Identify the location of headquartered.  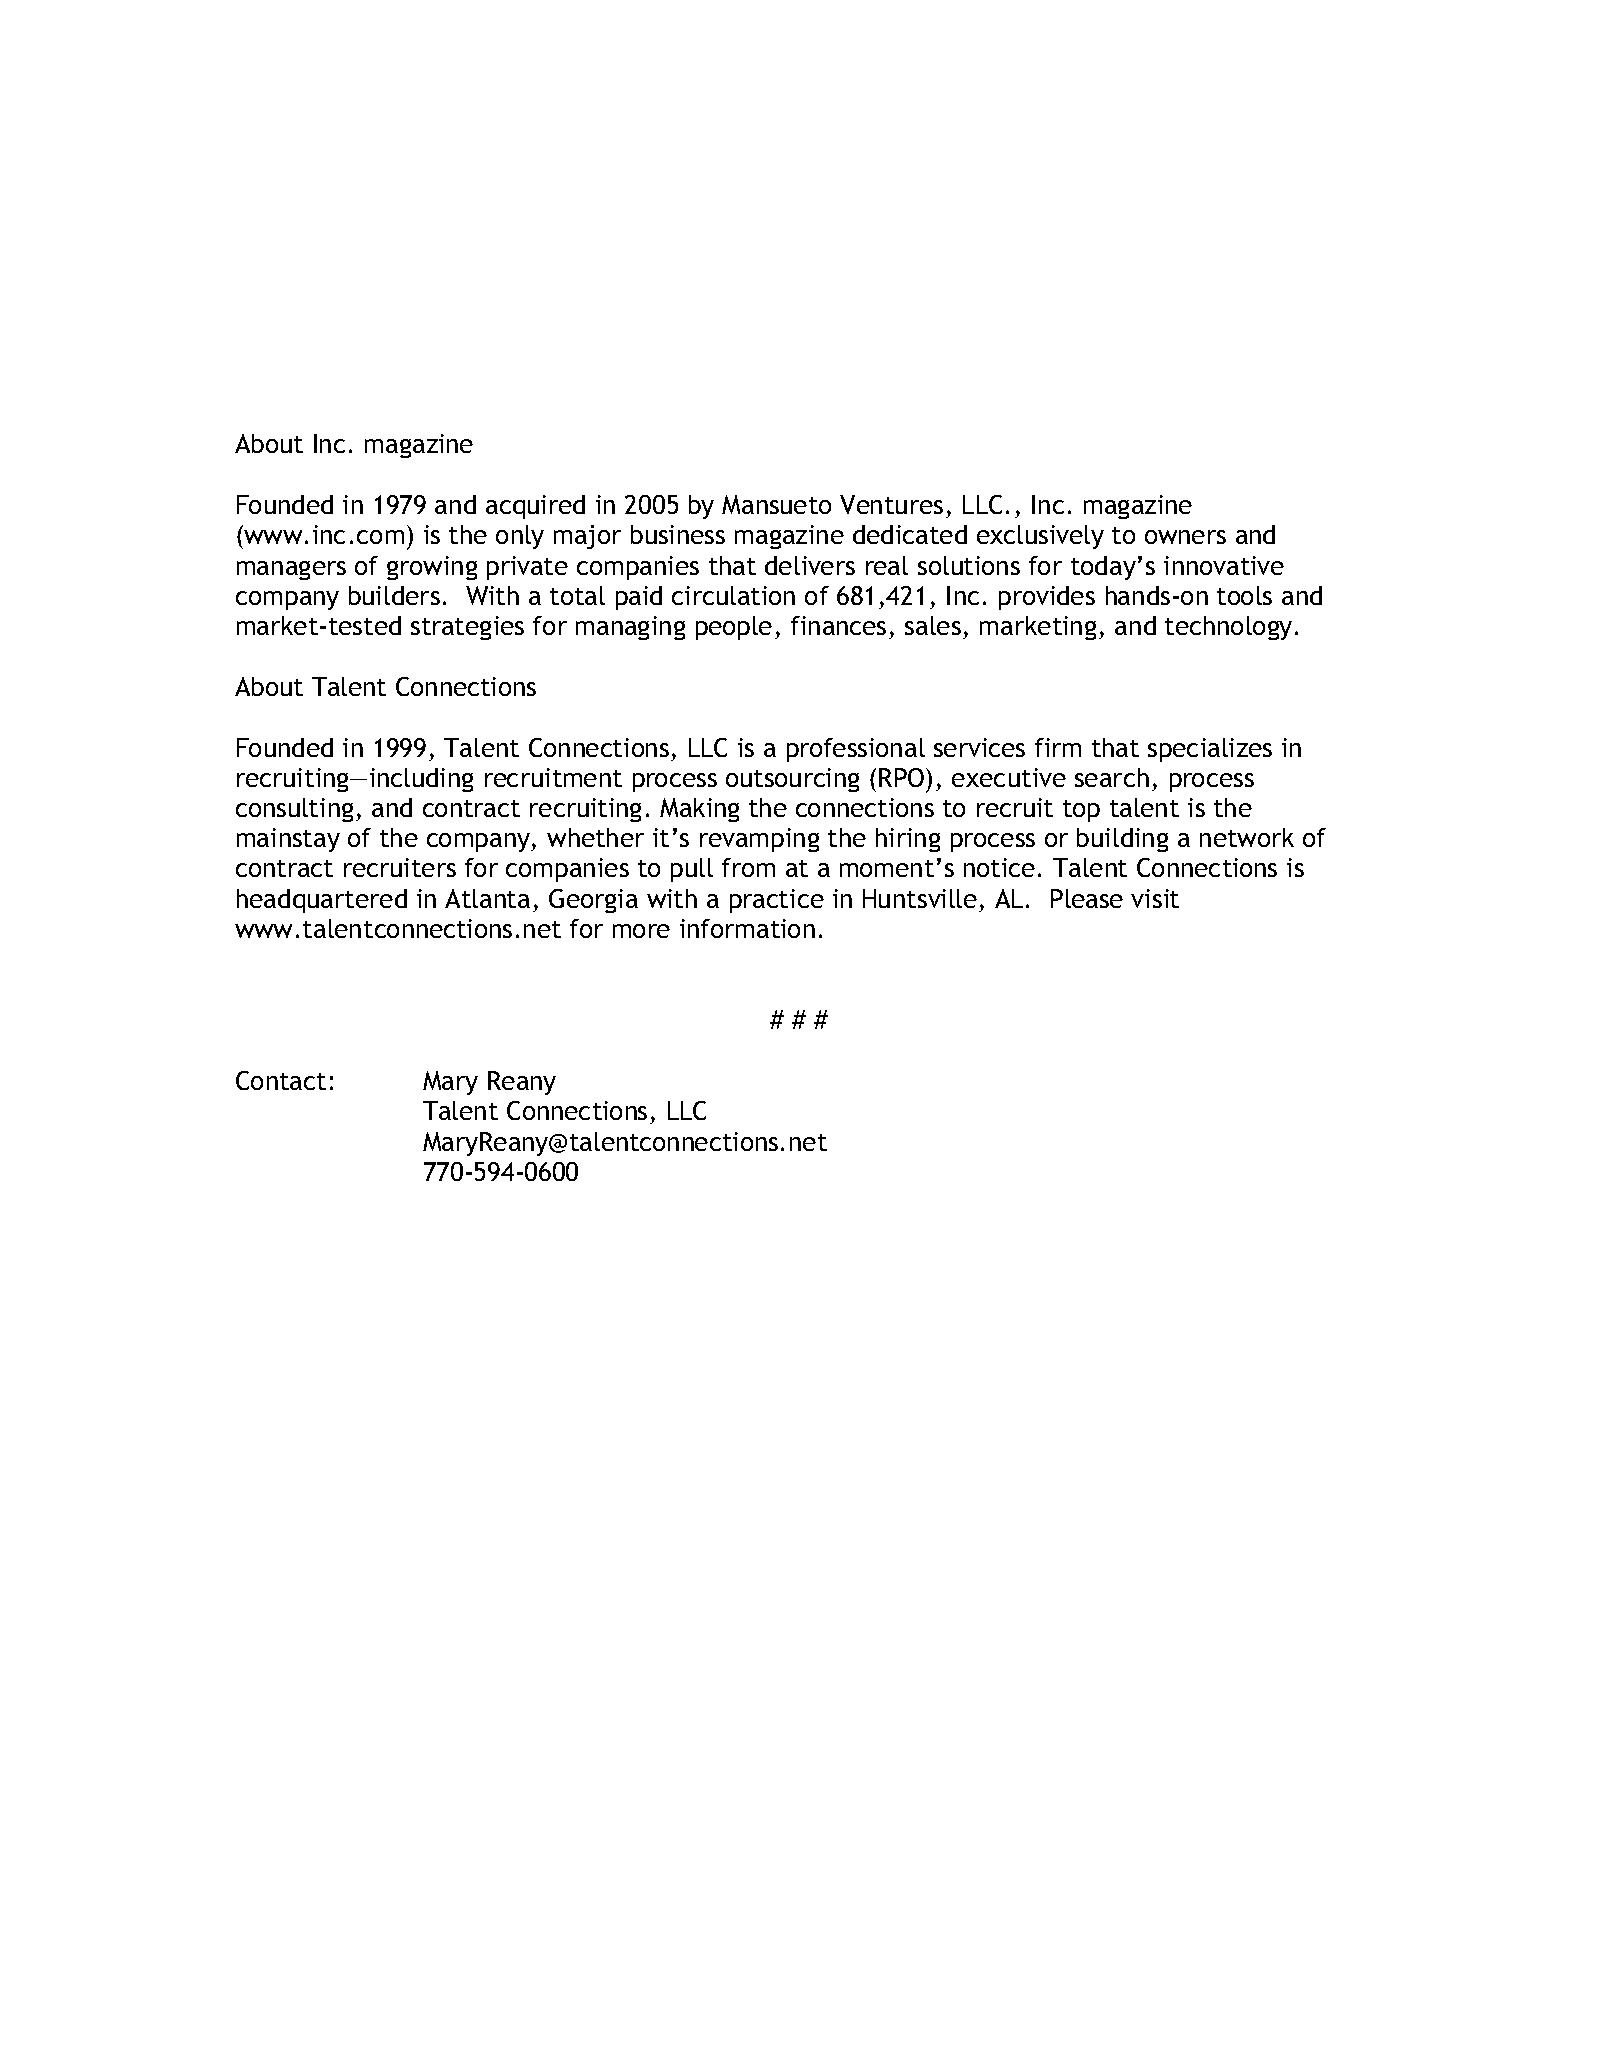
(322, 901).
